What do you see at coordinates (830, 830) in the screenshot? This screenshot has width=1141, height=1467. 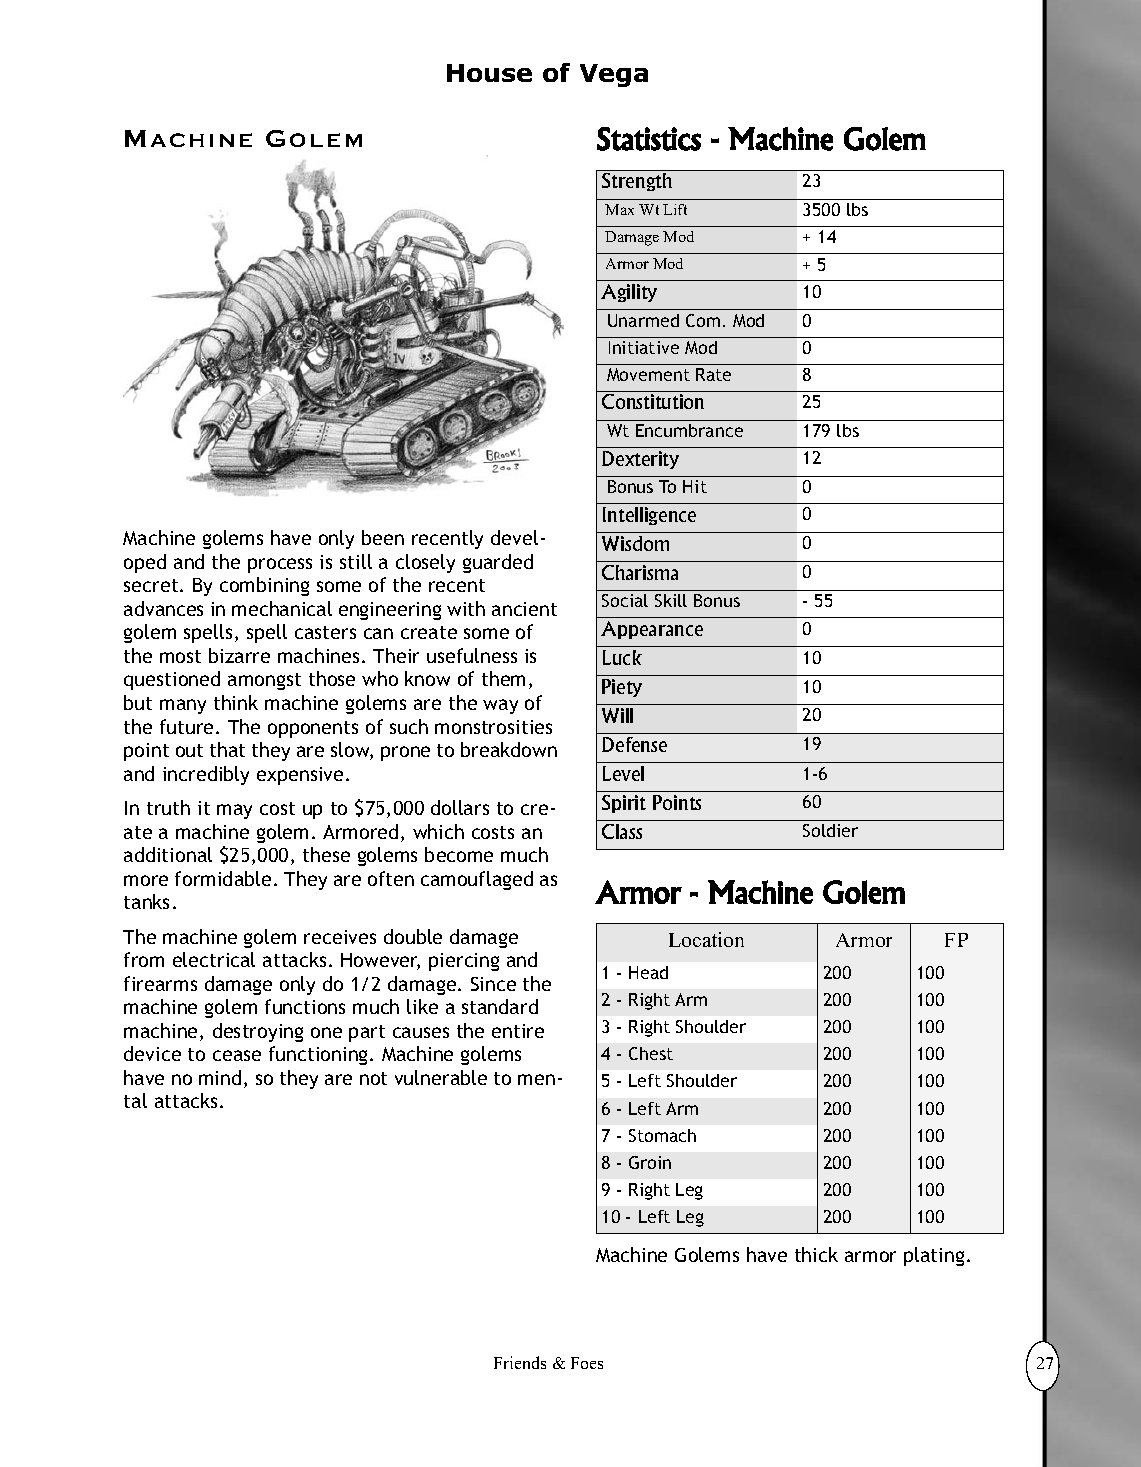 I see `Soldier` at bounding box center [830, 830].
